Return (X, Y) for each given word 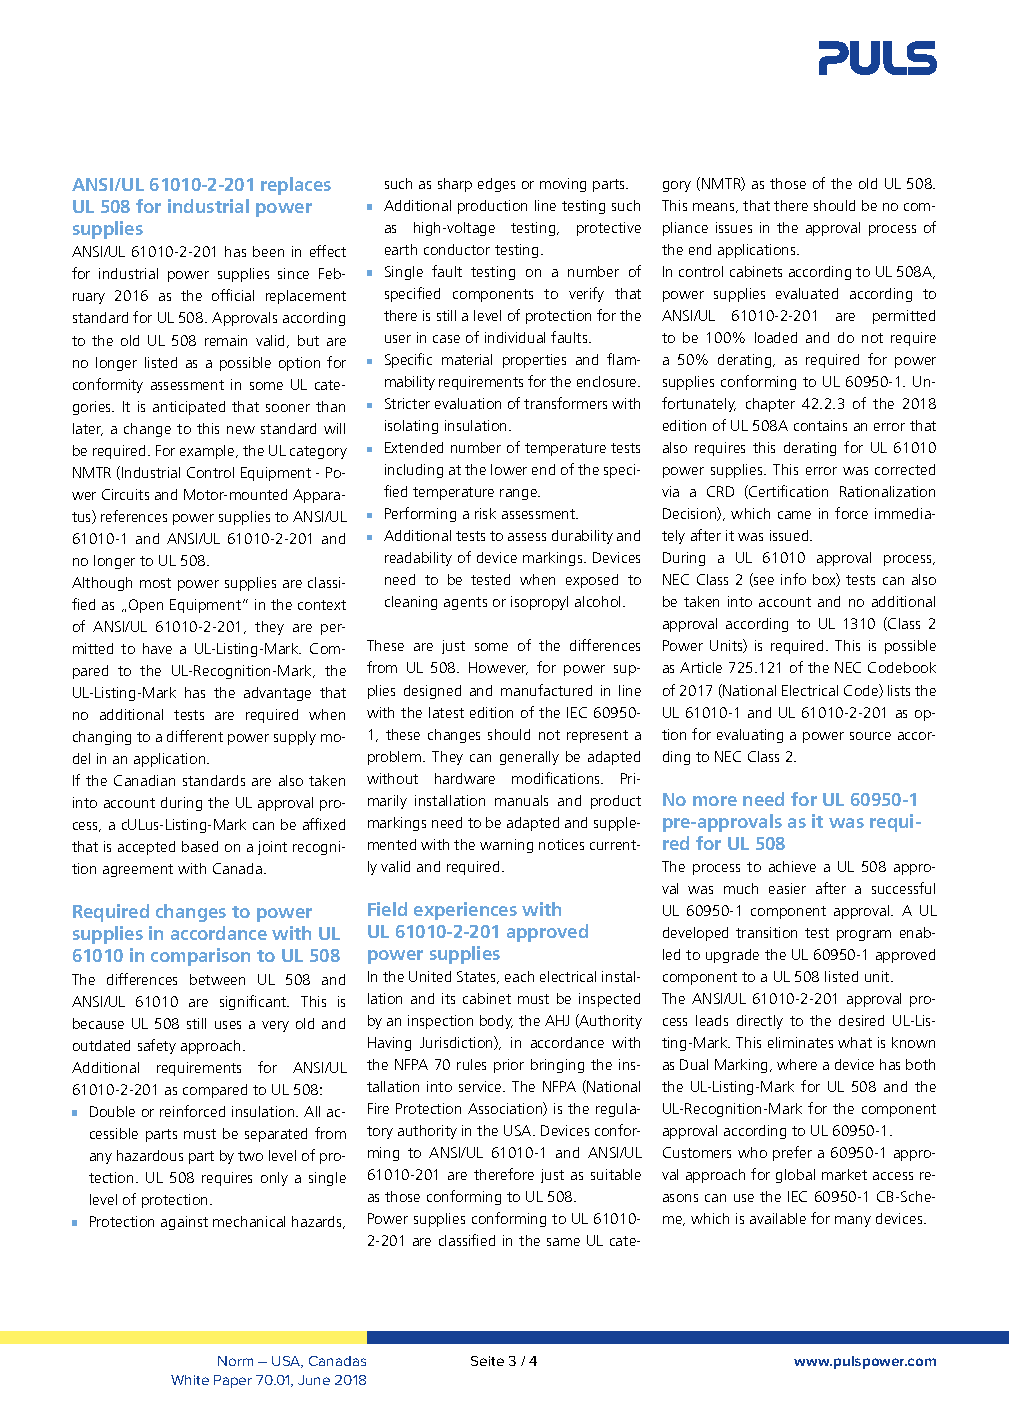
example (208, 452)
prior (509, 1066)
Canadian (144, 780)
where (797, 1064)
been (268, 251)
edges (496, 185)
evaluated (807, 293)
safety (157, 1046)
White (190, 1380)
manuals (521, 800)
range (520, 494)
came (794, 515)
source (870, 736)
